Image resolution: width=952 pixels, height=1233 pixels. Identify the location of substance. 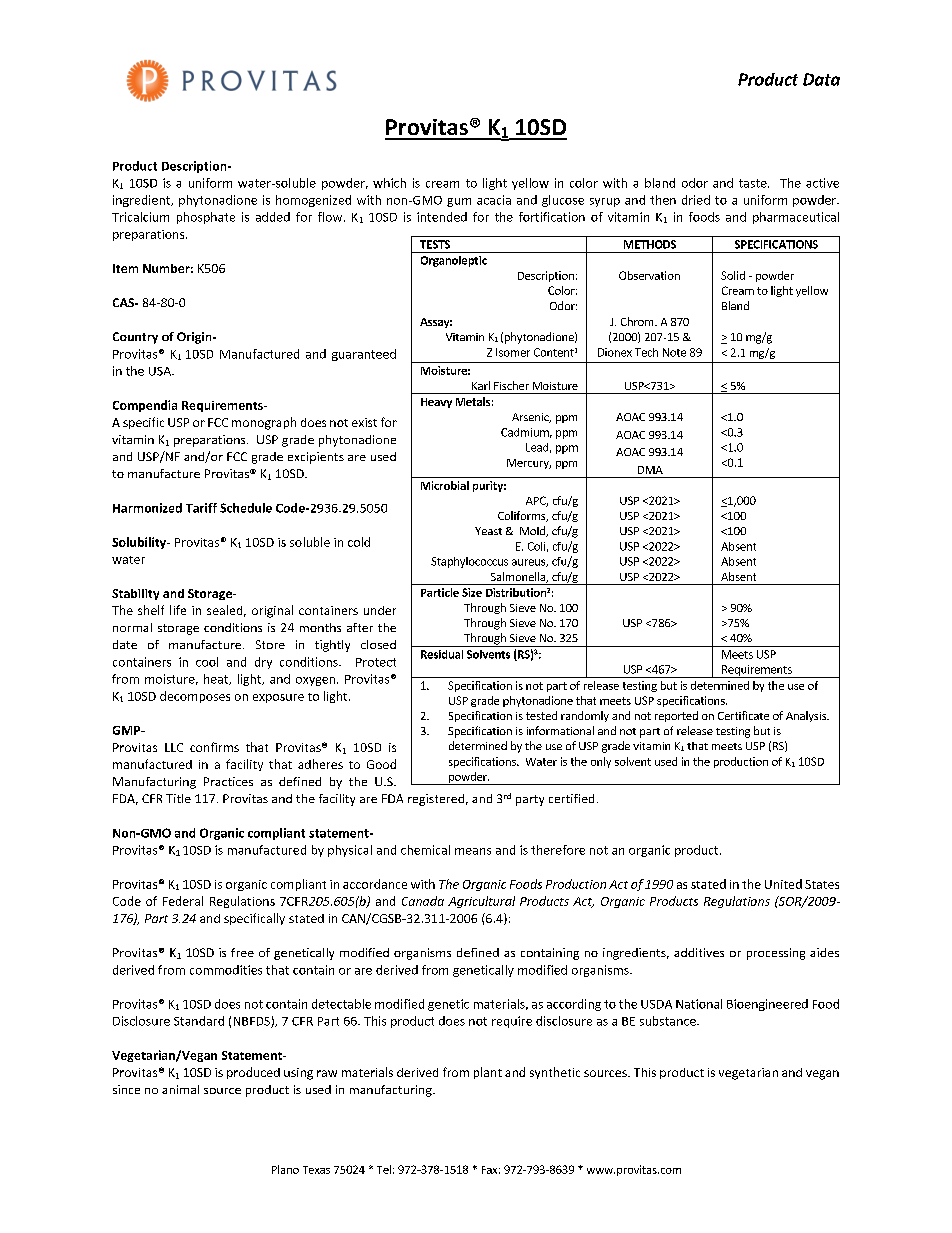
(669, 1021).
